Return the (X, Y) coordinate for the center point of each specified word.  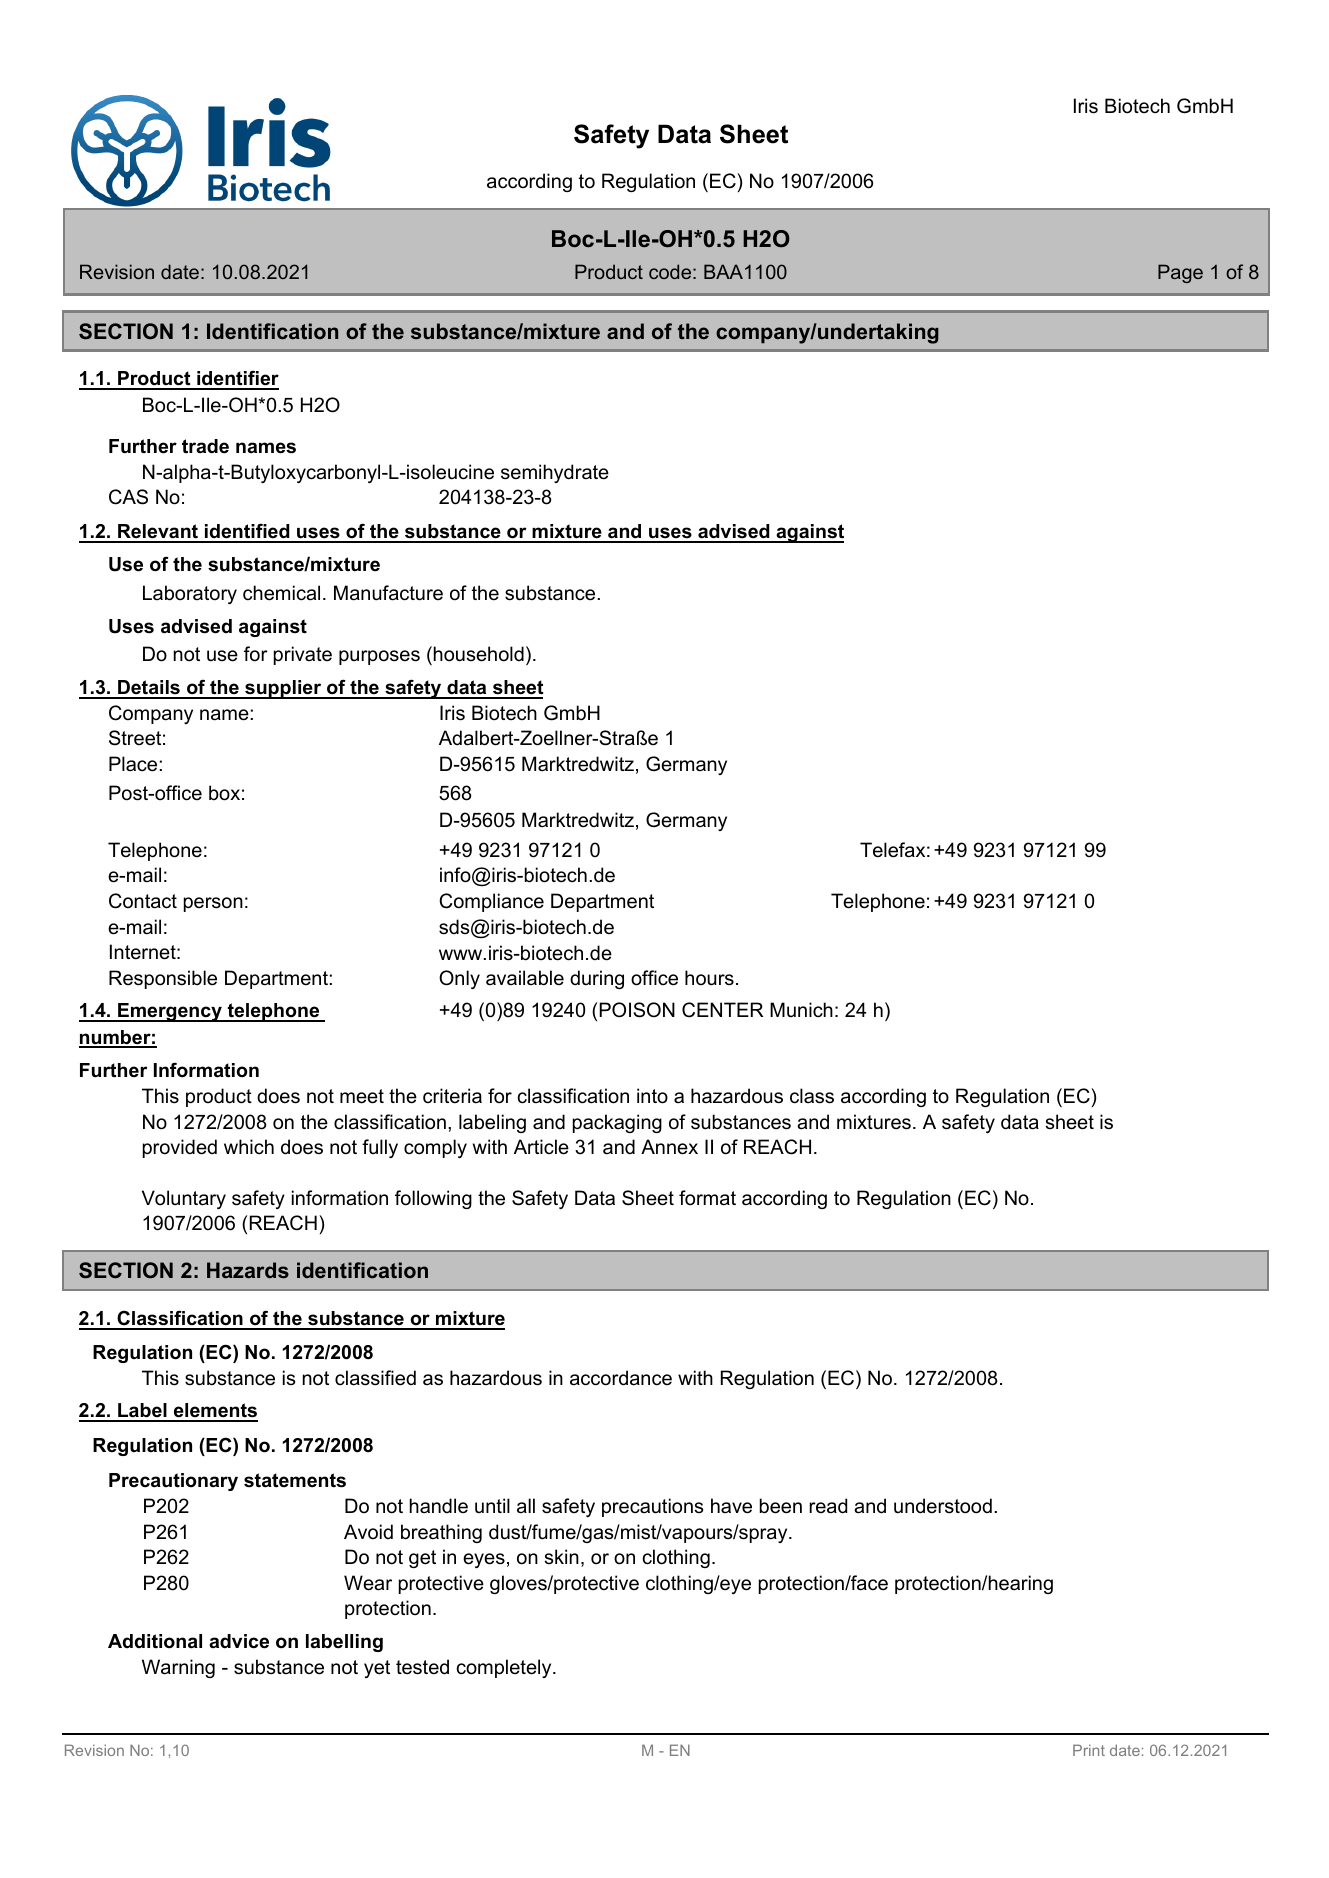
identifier (237, 379)
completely (505, 1668)
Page (1180, 273)
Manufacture (388, 593)
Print (1089, 1750)
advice (239, 1641)
